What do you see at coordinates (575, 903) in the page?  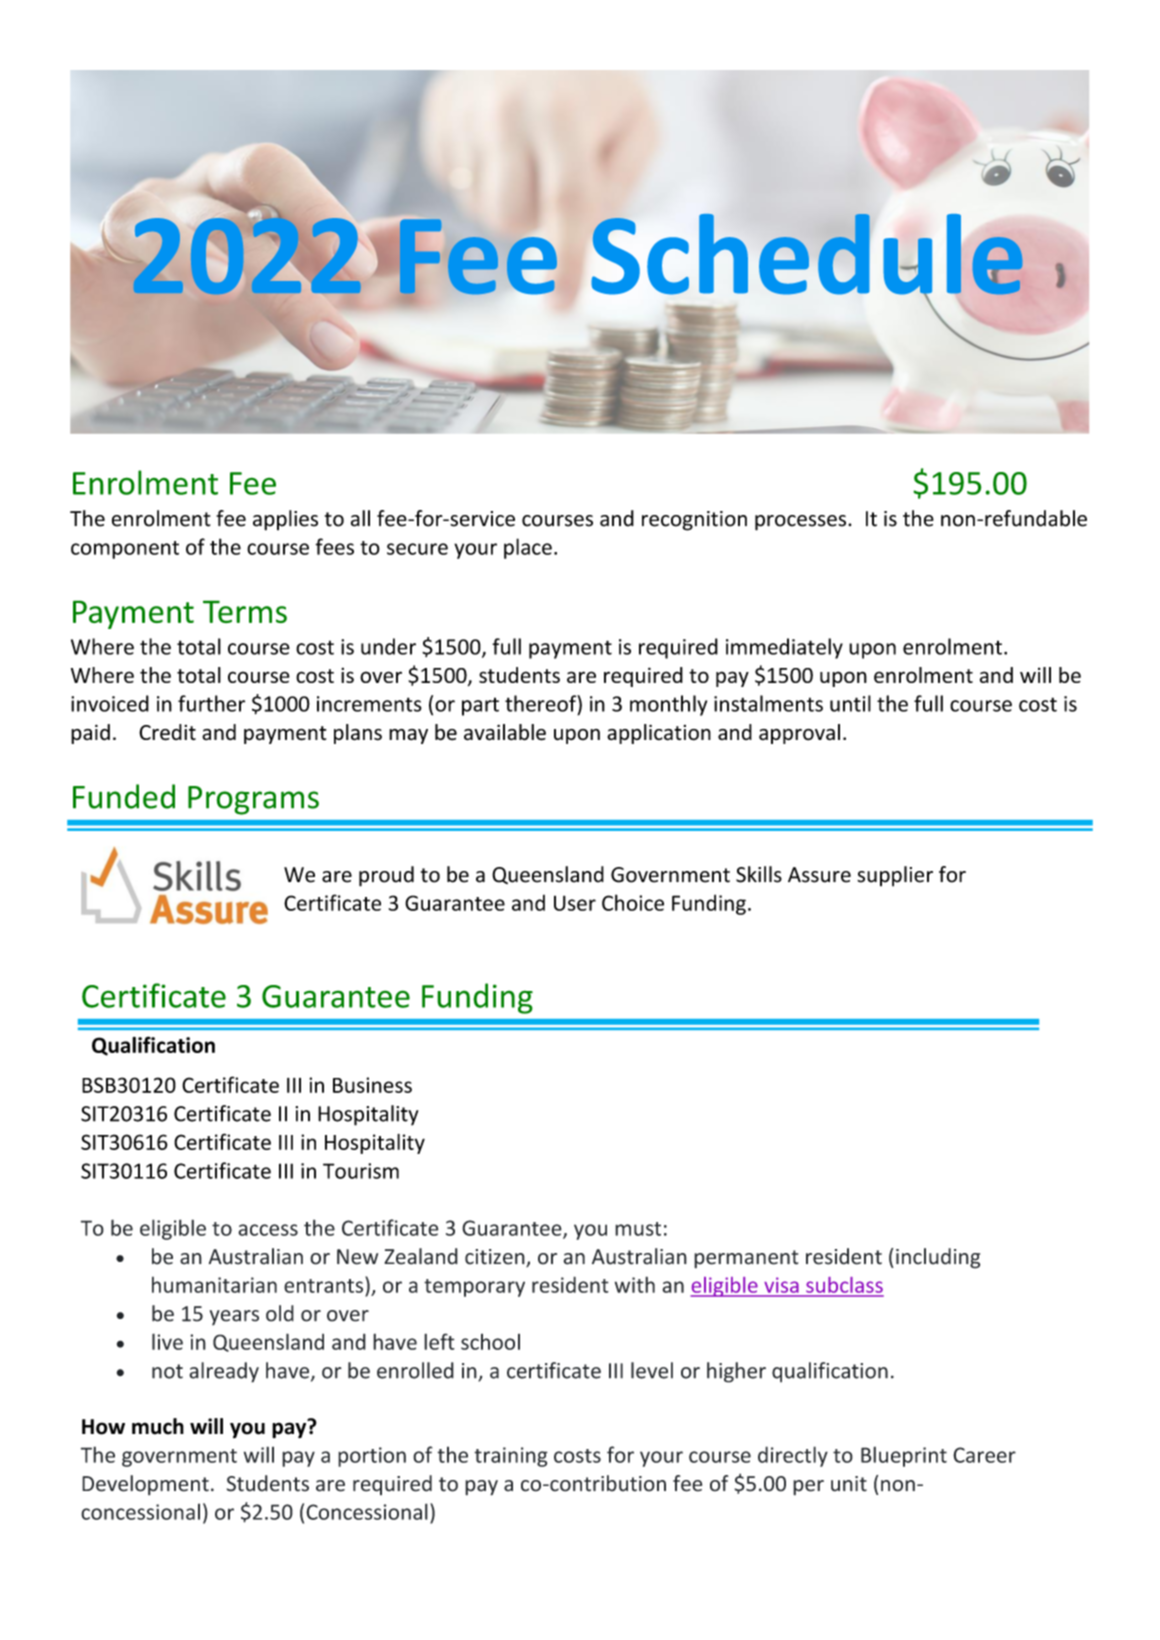 I see `User` at bounding box center [575, 903].
